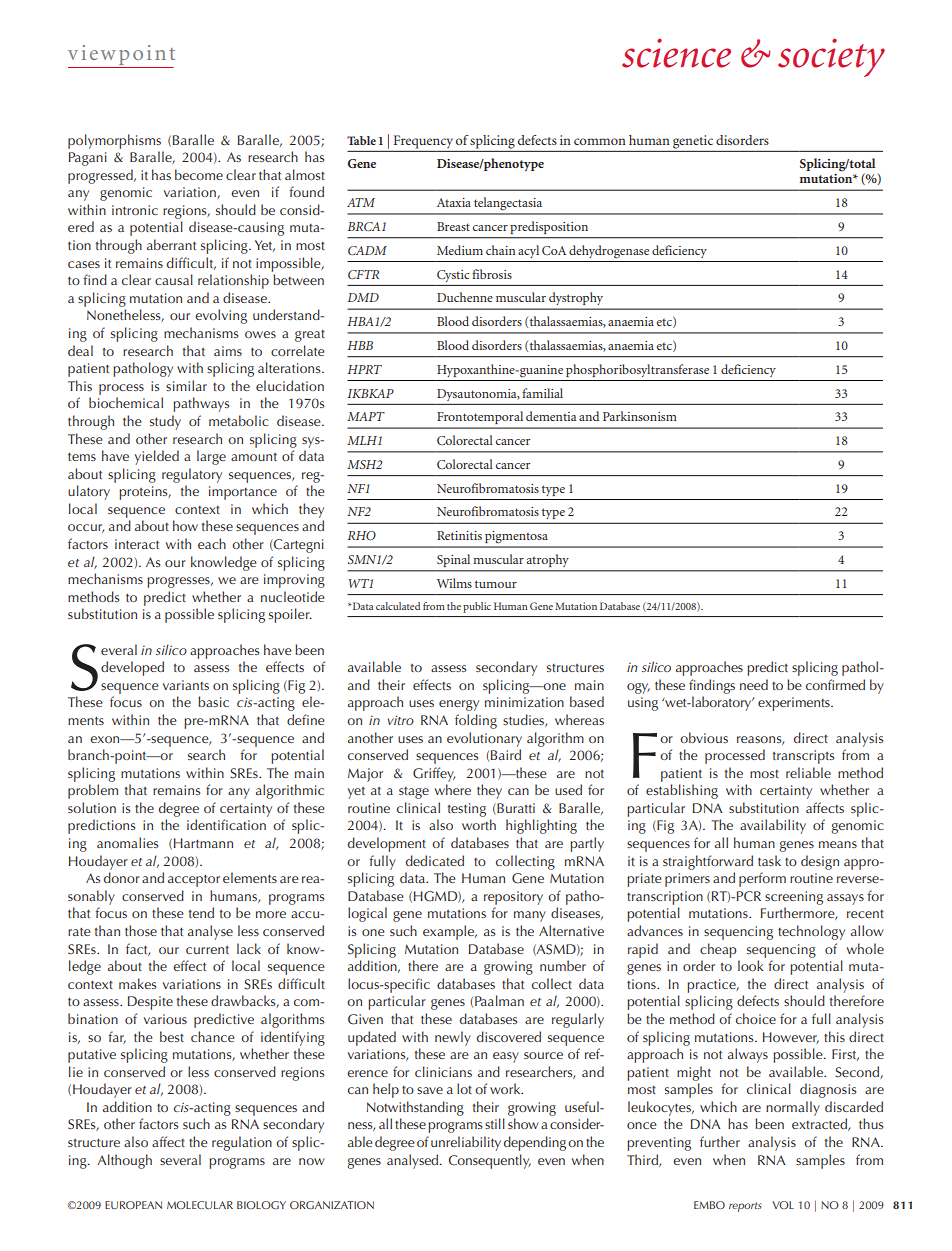  What do you see at coordinates (200, 1205) in the screenshot?
I see `Molecular` at bounding box center [200, 1205].
